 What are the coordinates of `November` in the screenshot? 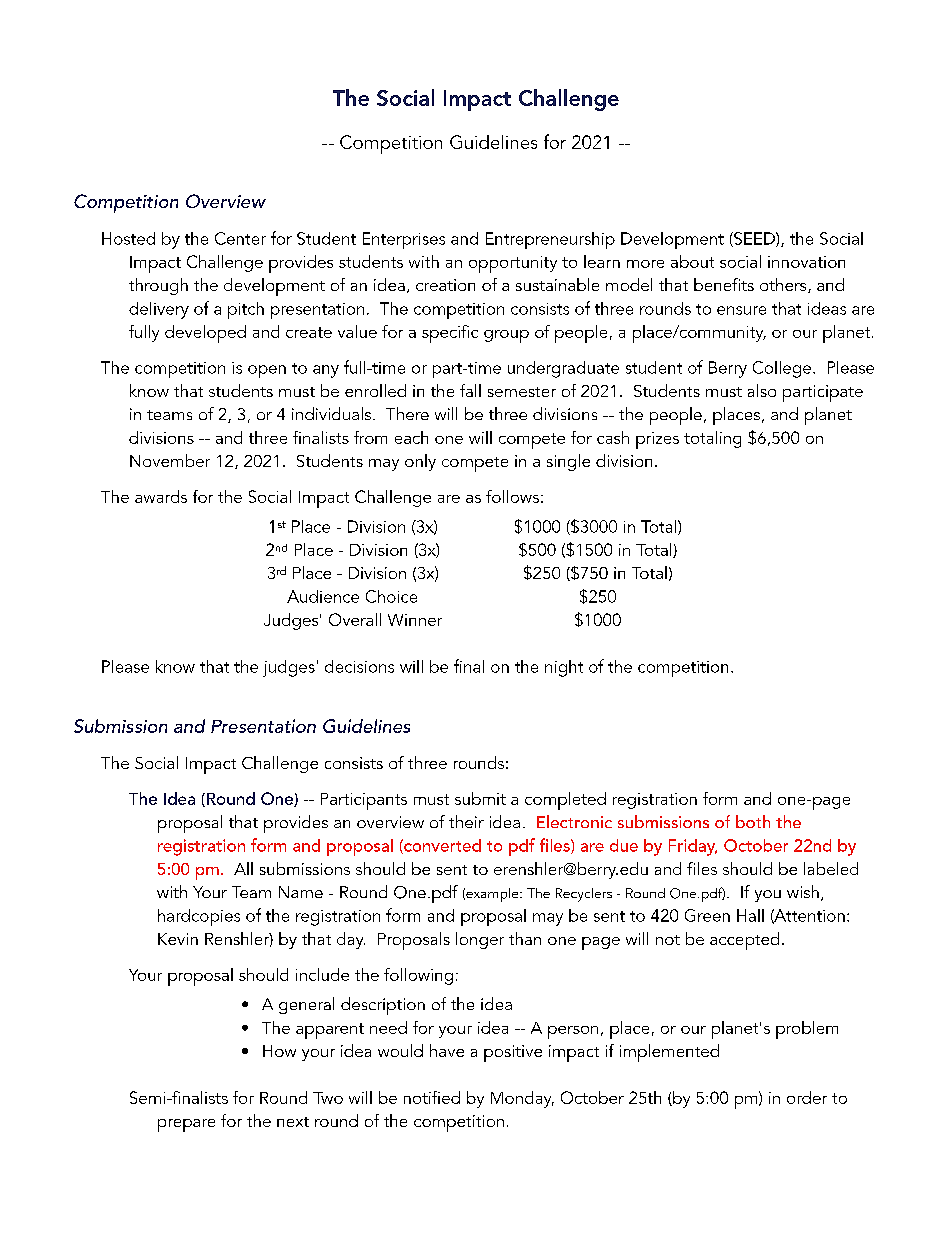 It's located at (170, 460).
